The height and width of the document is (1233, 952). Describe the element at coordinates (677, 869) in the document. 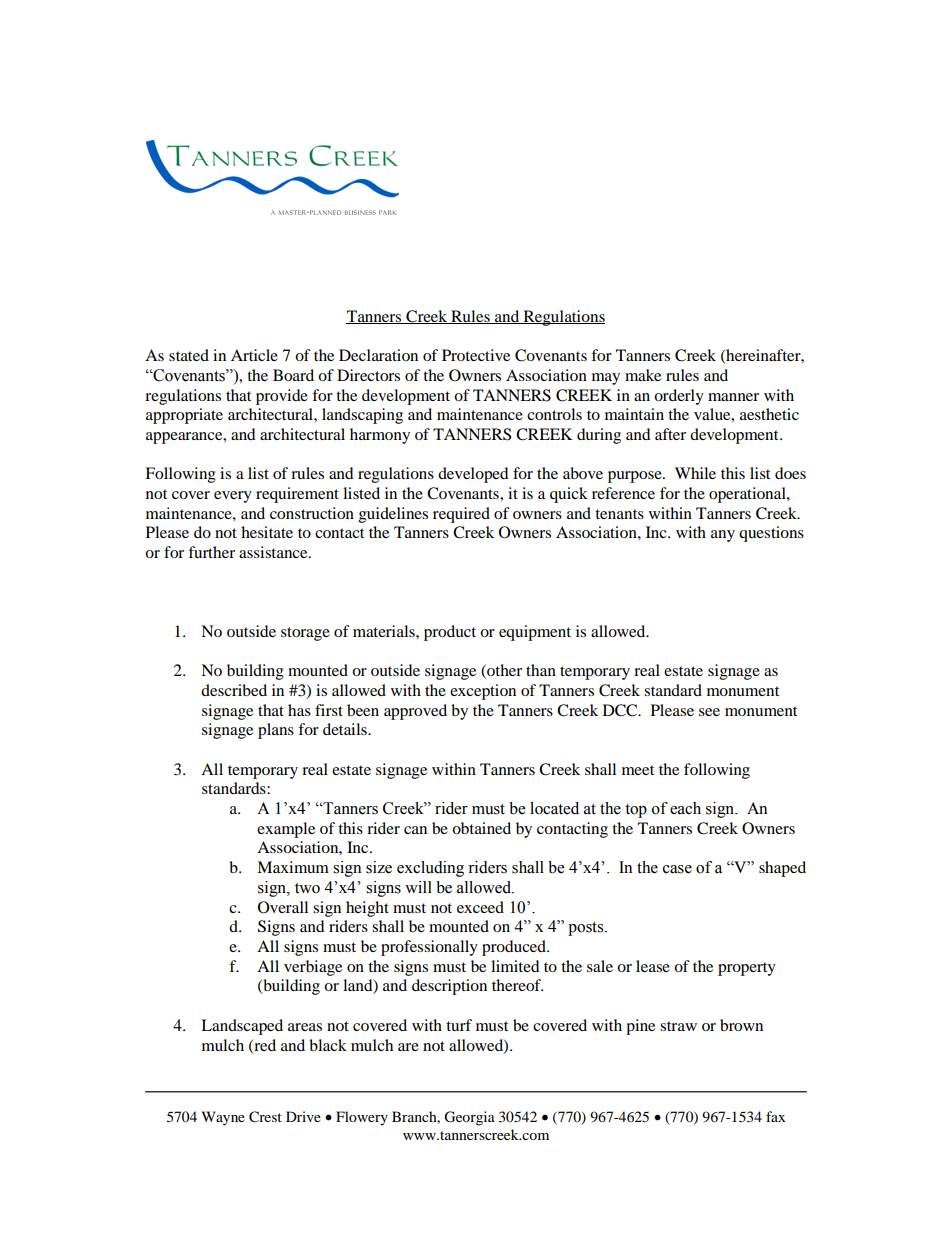

I see `case` at that location.
